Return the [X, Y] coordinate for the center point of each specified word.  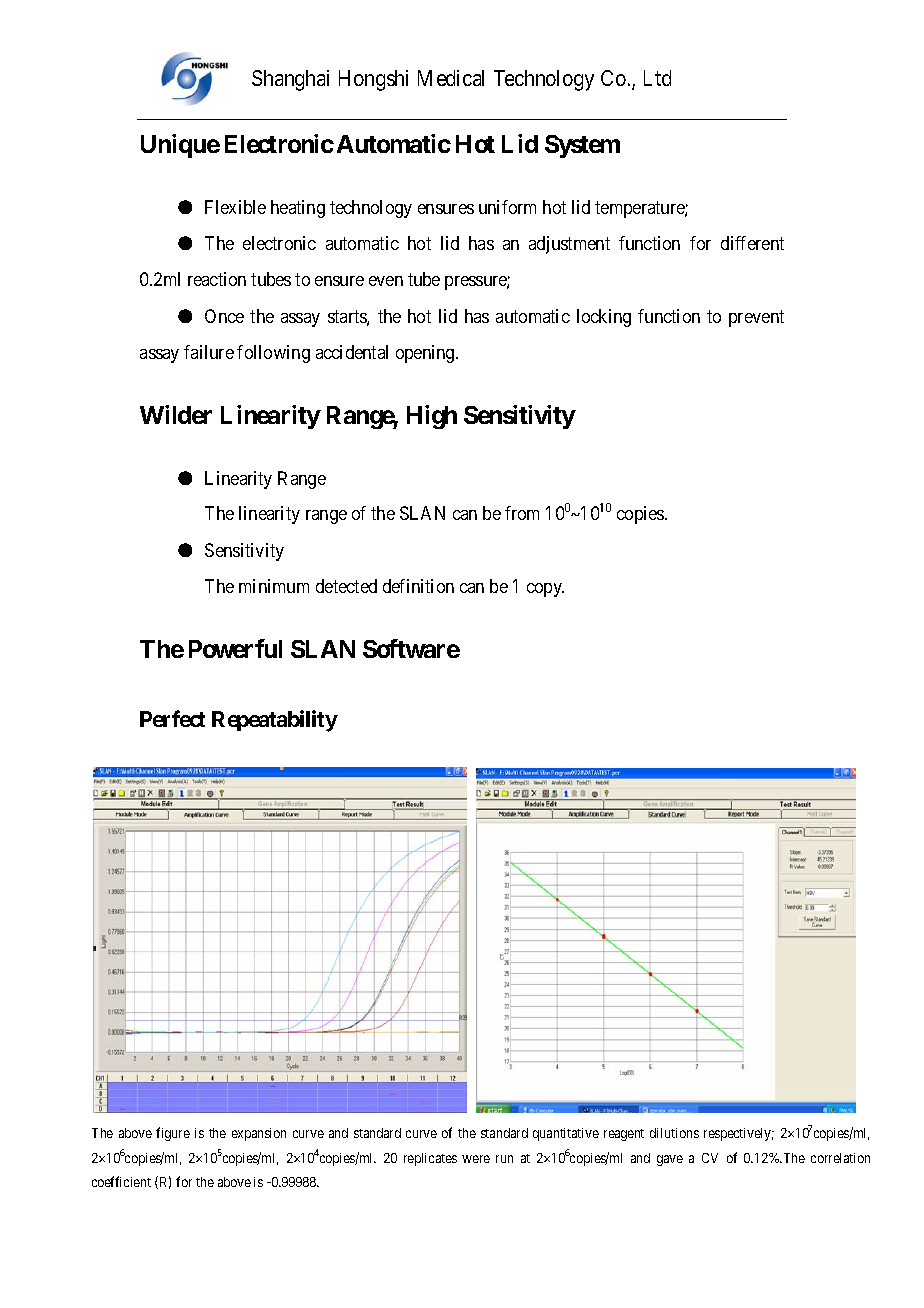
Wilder [176, 414]
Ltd [657, 78]
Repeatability [275, 721]
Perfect [172, 718]
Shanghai [290, 80]
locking [604, 318]
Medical [451, 78]
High [432, 417]
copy [545, 590]
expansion [259, 1134]
